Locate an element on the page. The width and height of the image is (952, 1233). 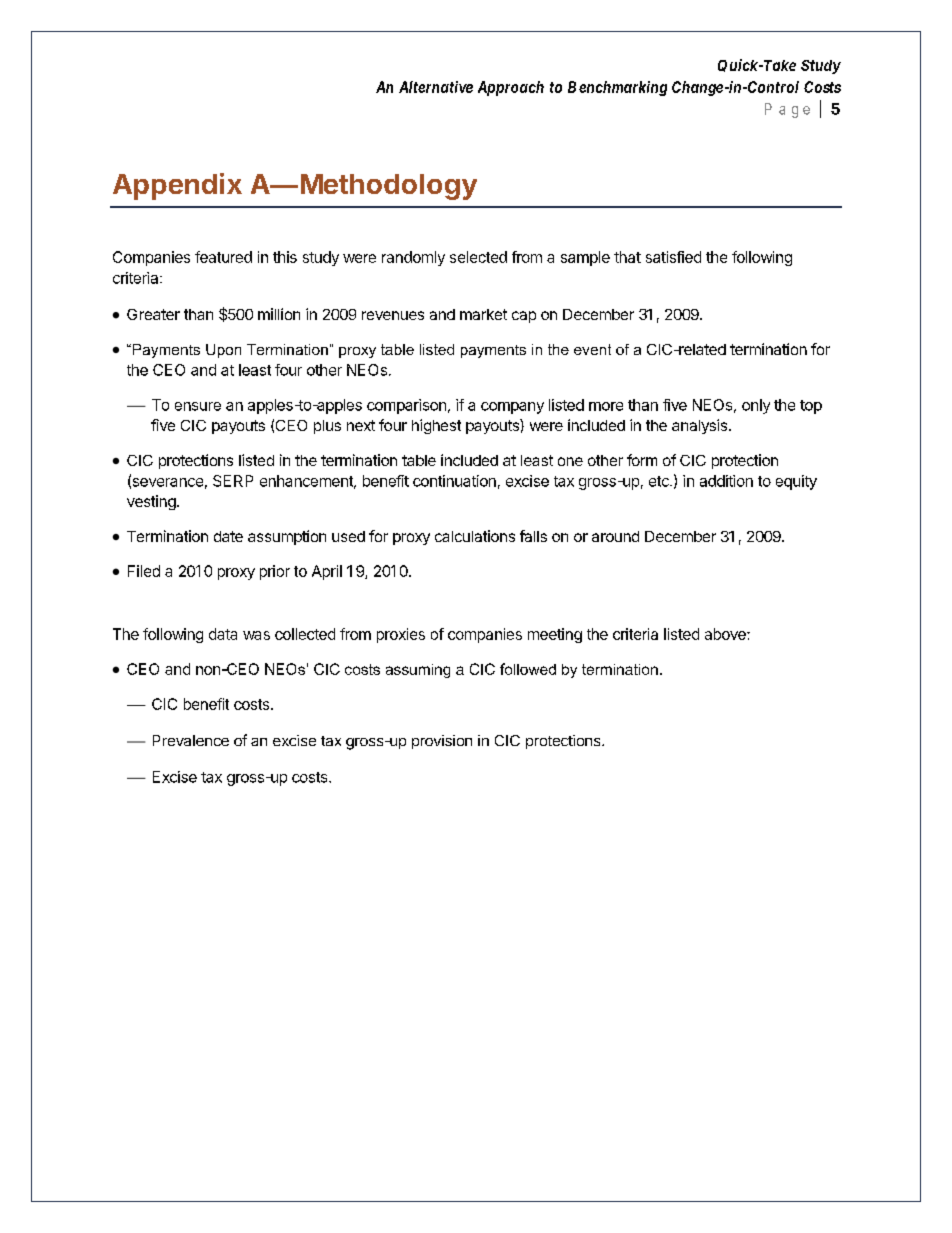
Appendix is located at coordinates (177, 186).
